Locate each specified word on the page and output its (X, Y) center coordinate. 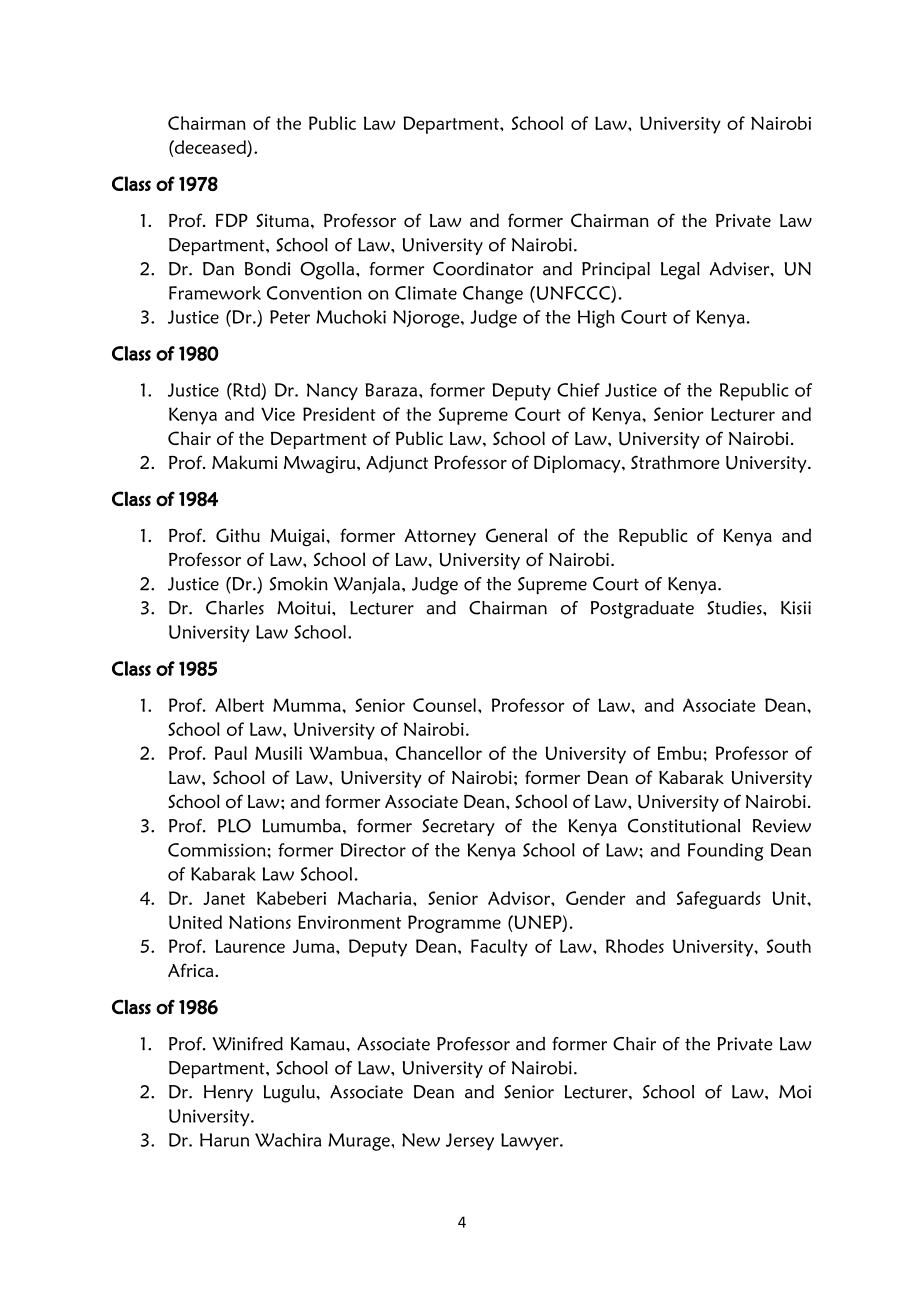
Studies (735, 608)
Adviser (741, 269)
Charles (235, 608)
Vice (278, 414)
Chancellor (439, 753)
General (516, 535)
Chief (578, 390)
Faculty (499, 948)
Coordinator (483, 269)
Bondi (267, 269)
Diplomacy (578, 464)
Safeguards (719, 900)
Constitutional (684, 826)
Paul (231, 753)
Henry (228, 1093)
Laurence (250, 946)
